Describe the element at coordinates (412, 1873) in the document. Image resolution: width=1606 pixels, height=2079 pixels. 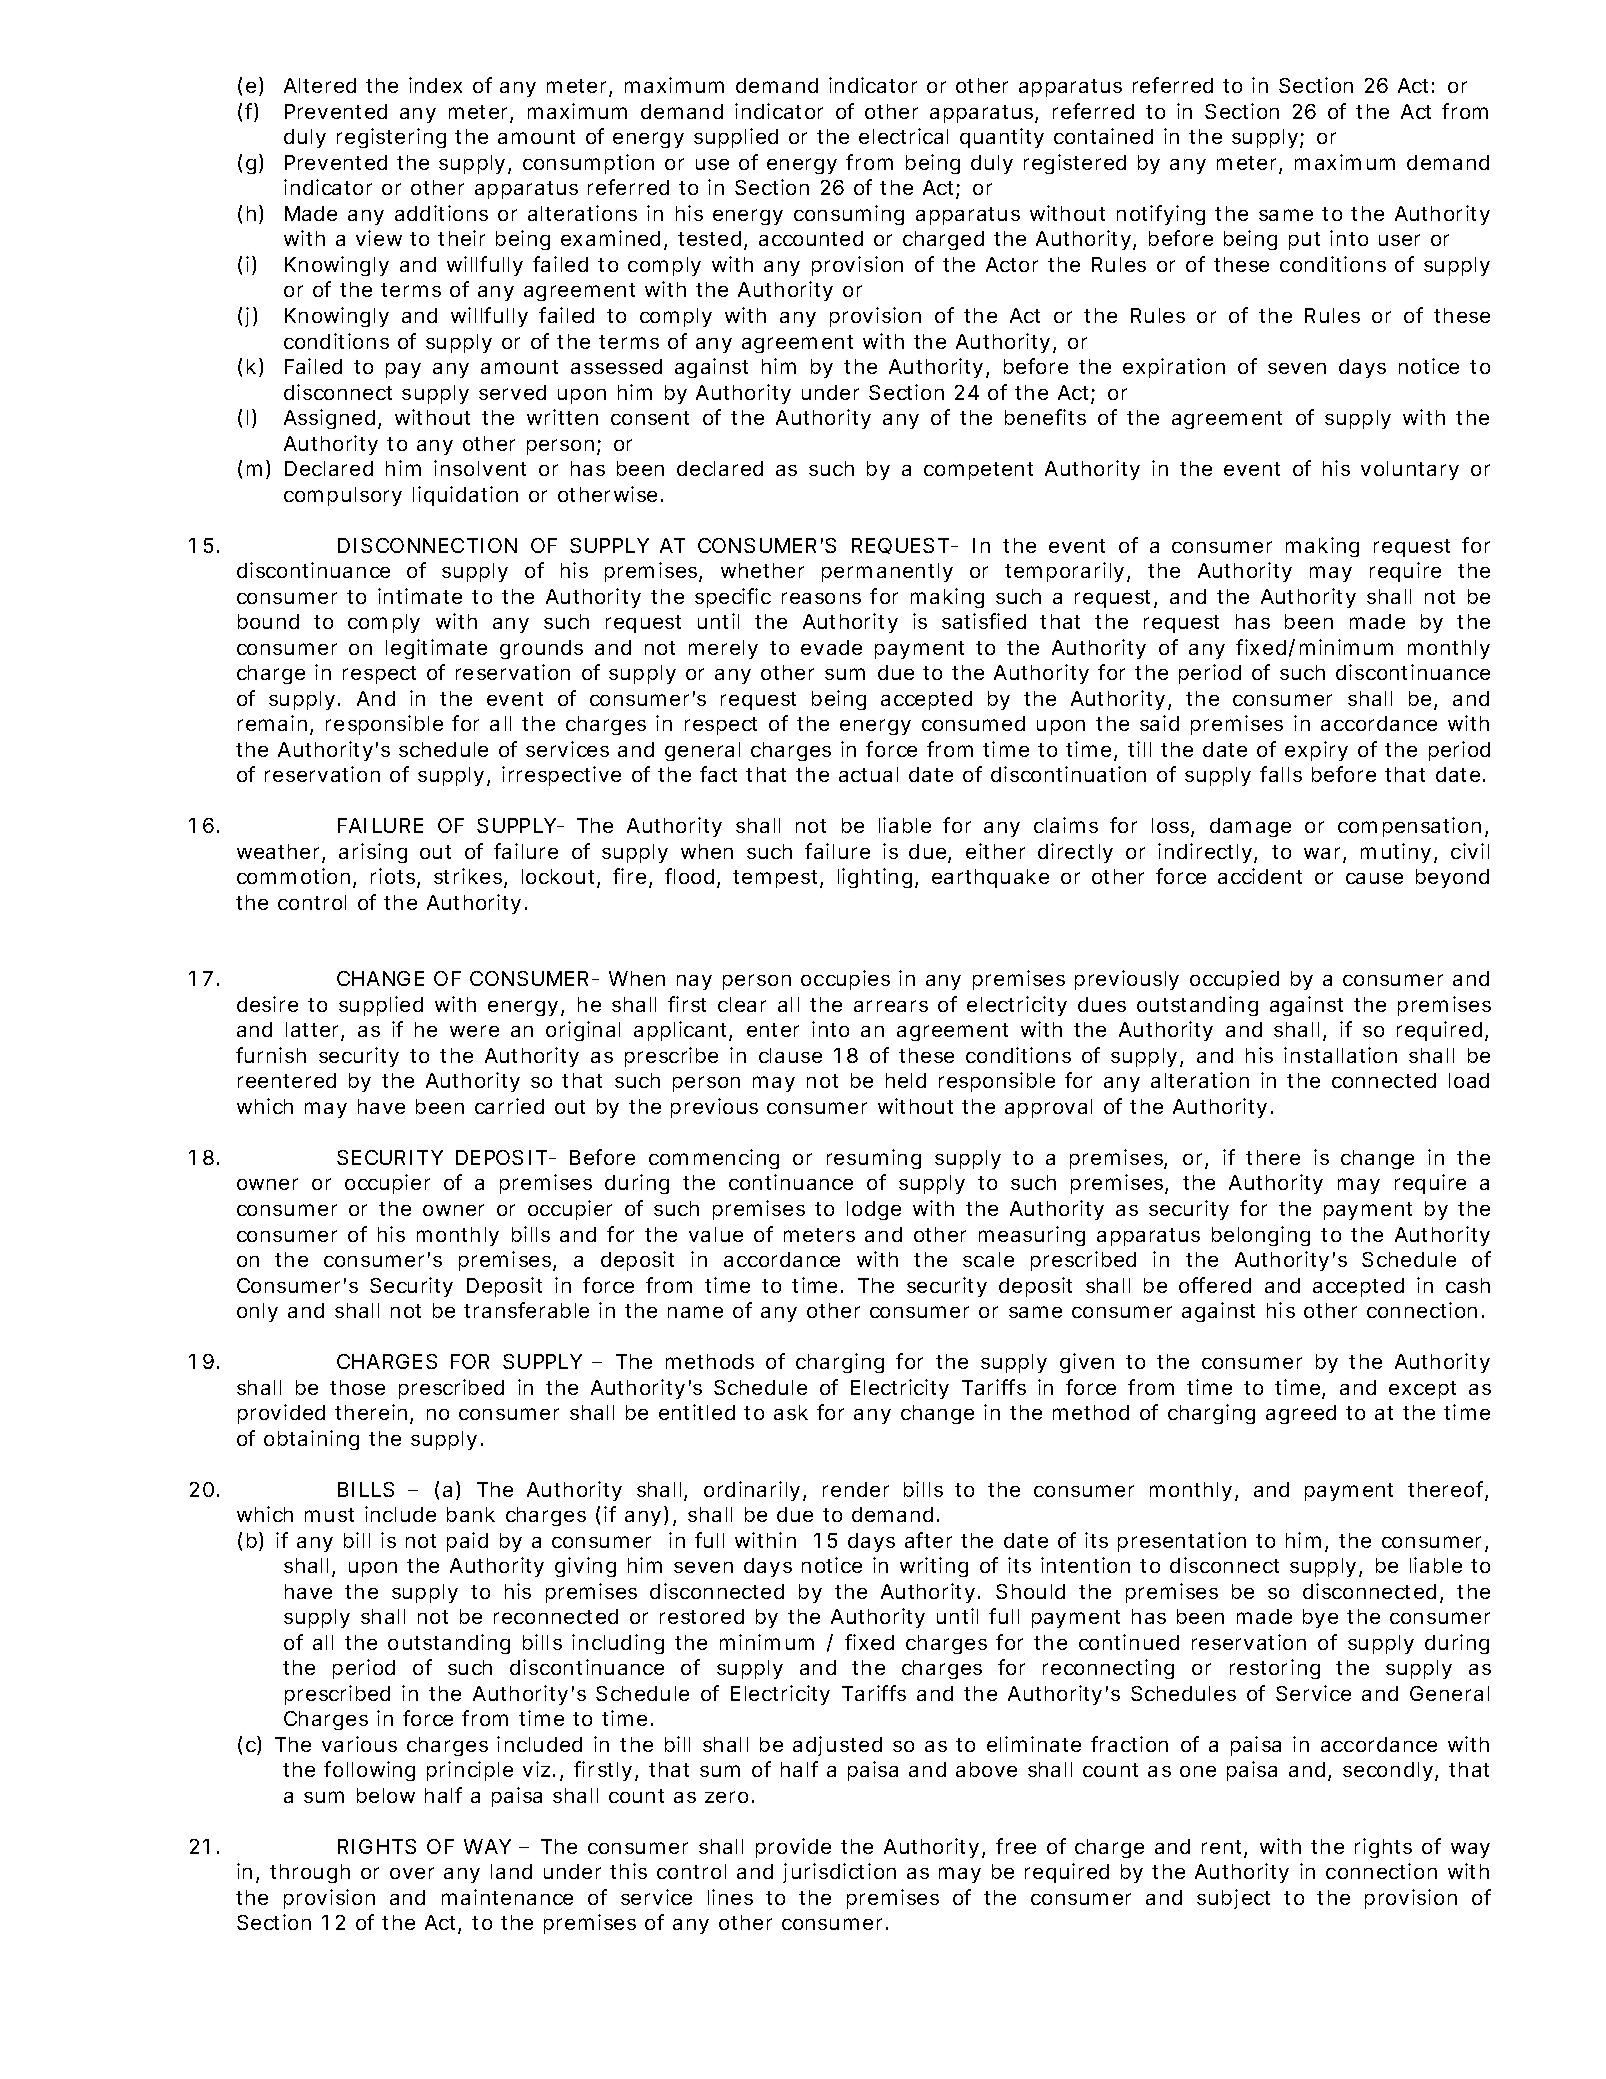
I see `over` at that location.
